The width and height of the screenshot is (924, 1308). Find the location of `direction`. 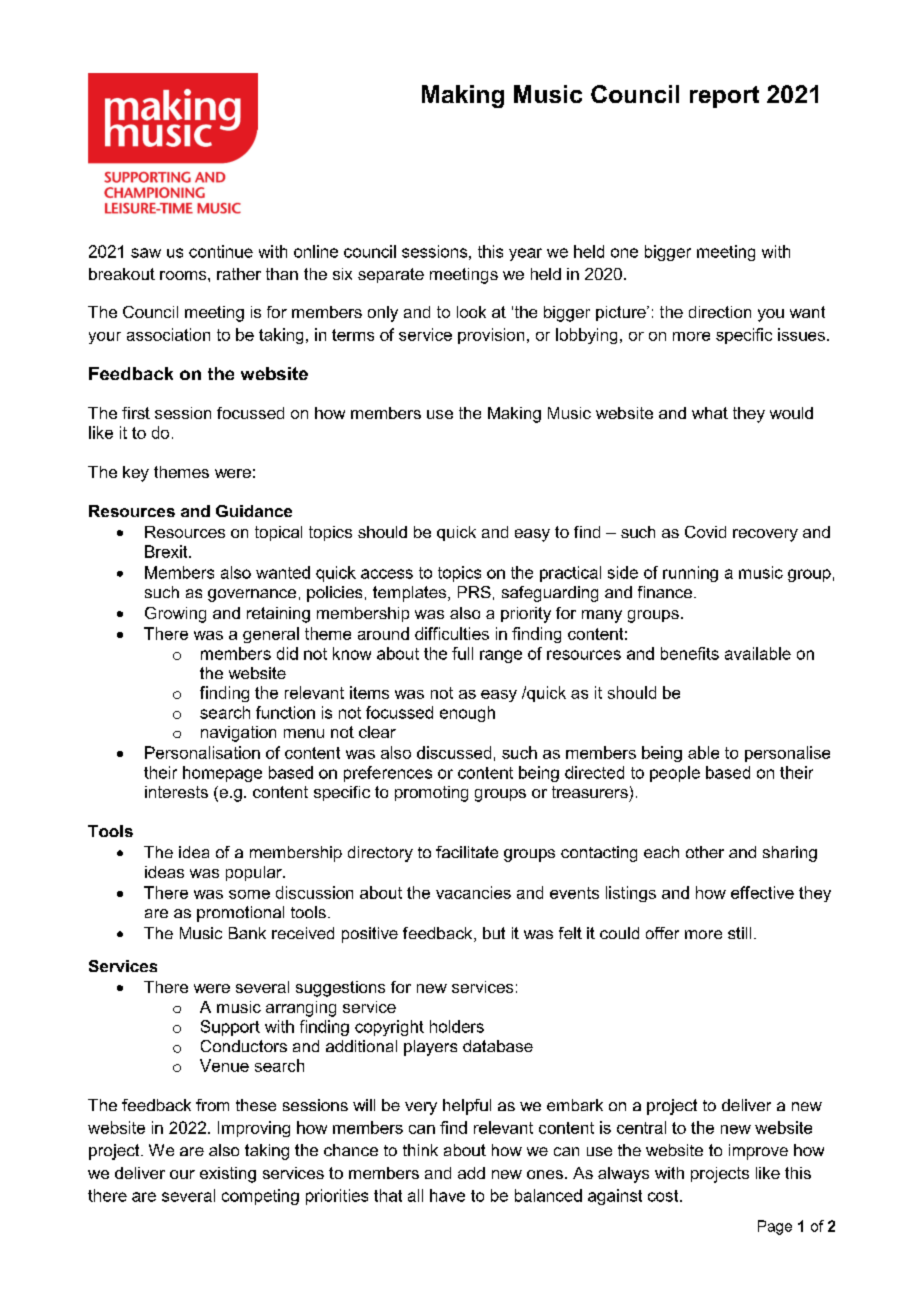

direction is located at coordinates (720, 312).
